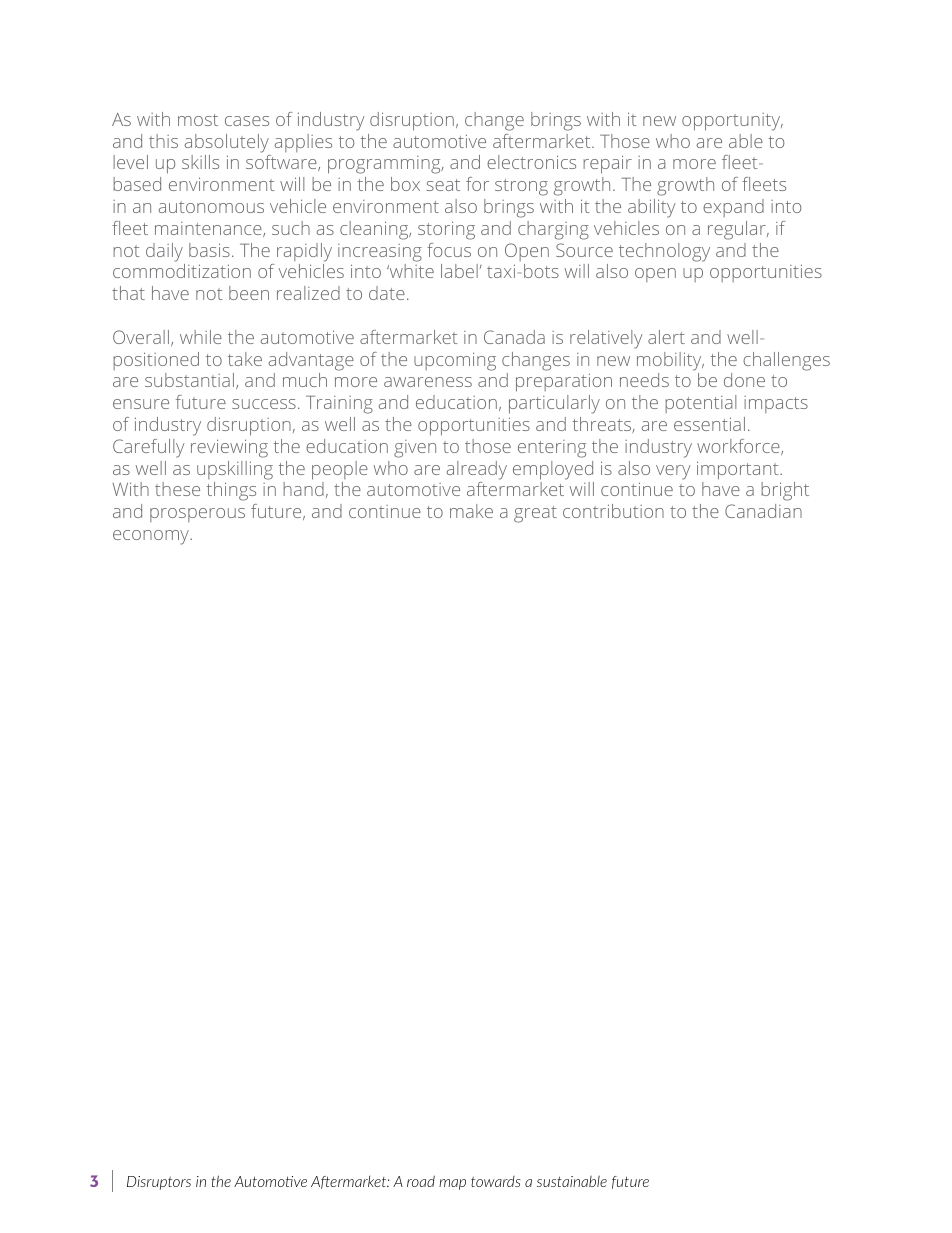 The image size is (952, 1233). What do you see at coordinates (152, 537) in the screenshot?
I see `economy` at bounding box center [152, 537].
